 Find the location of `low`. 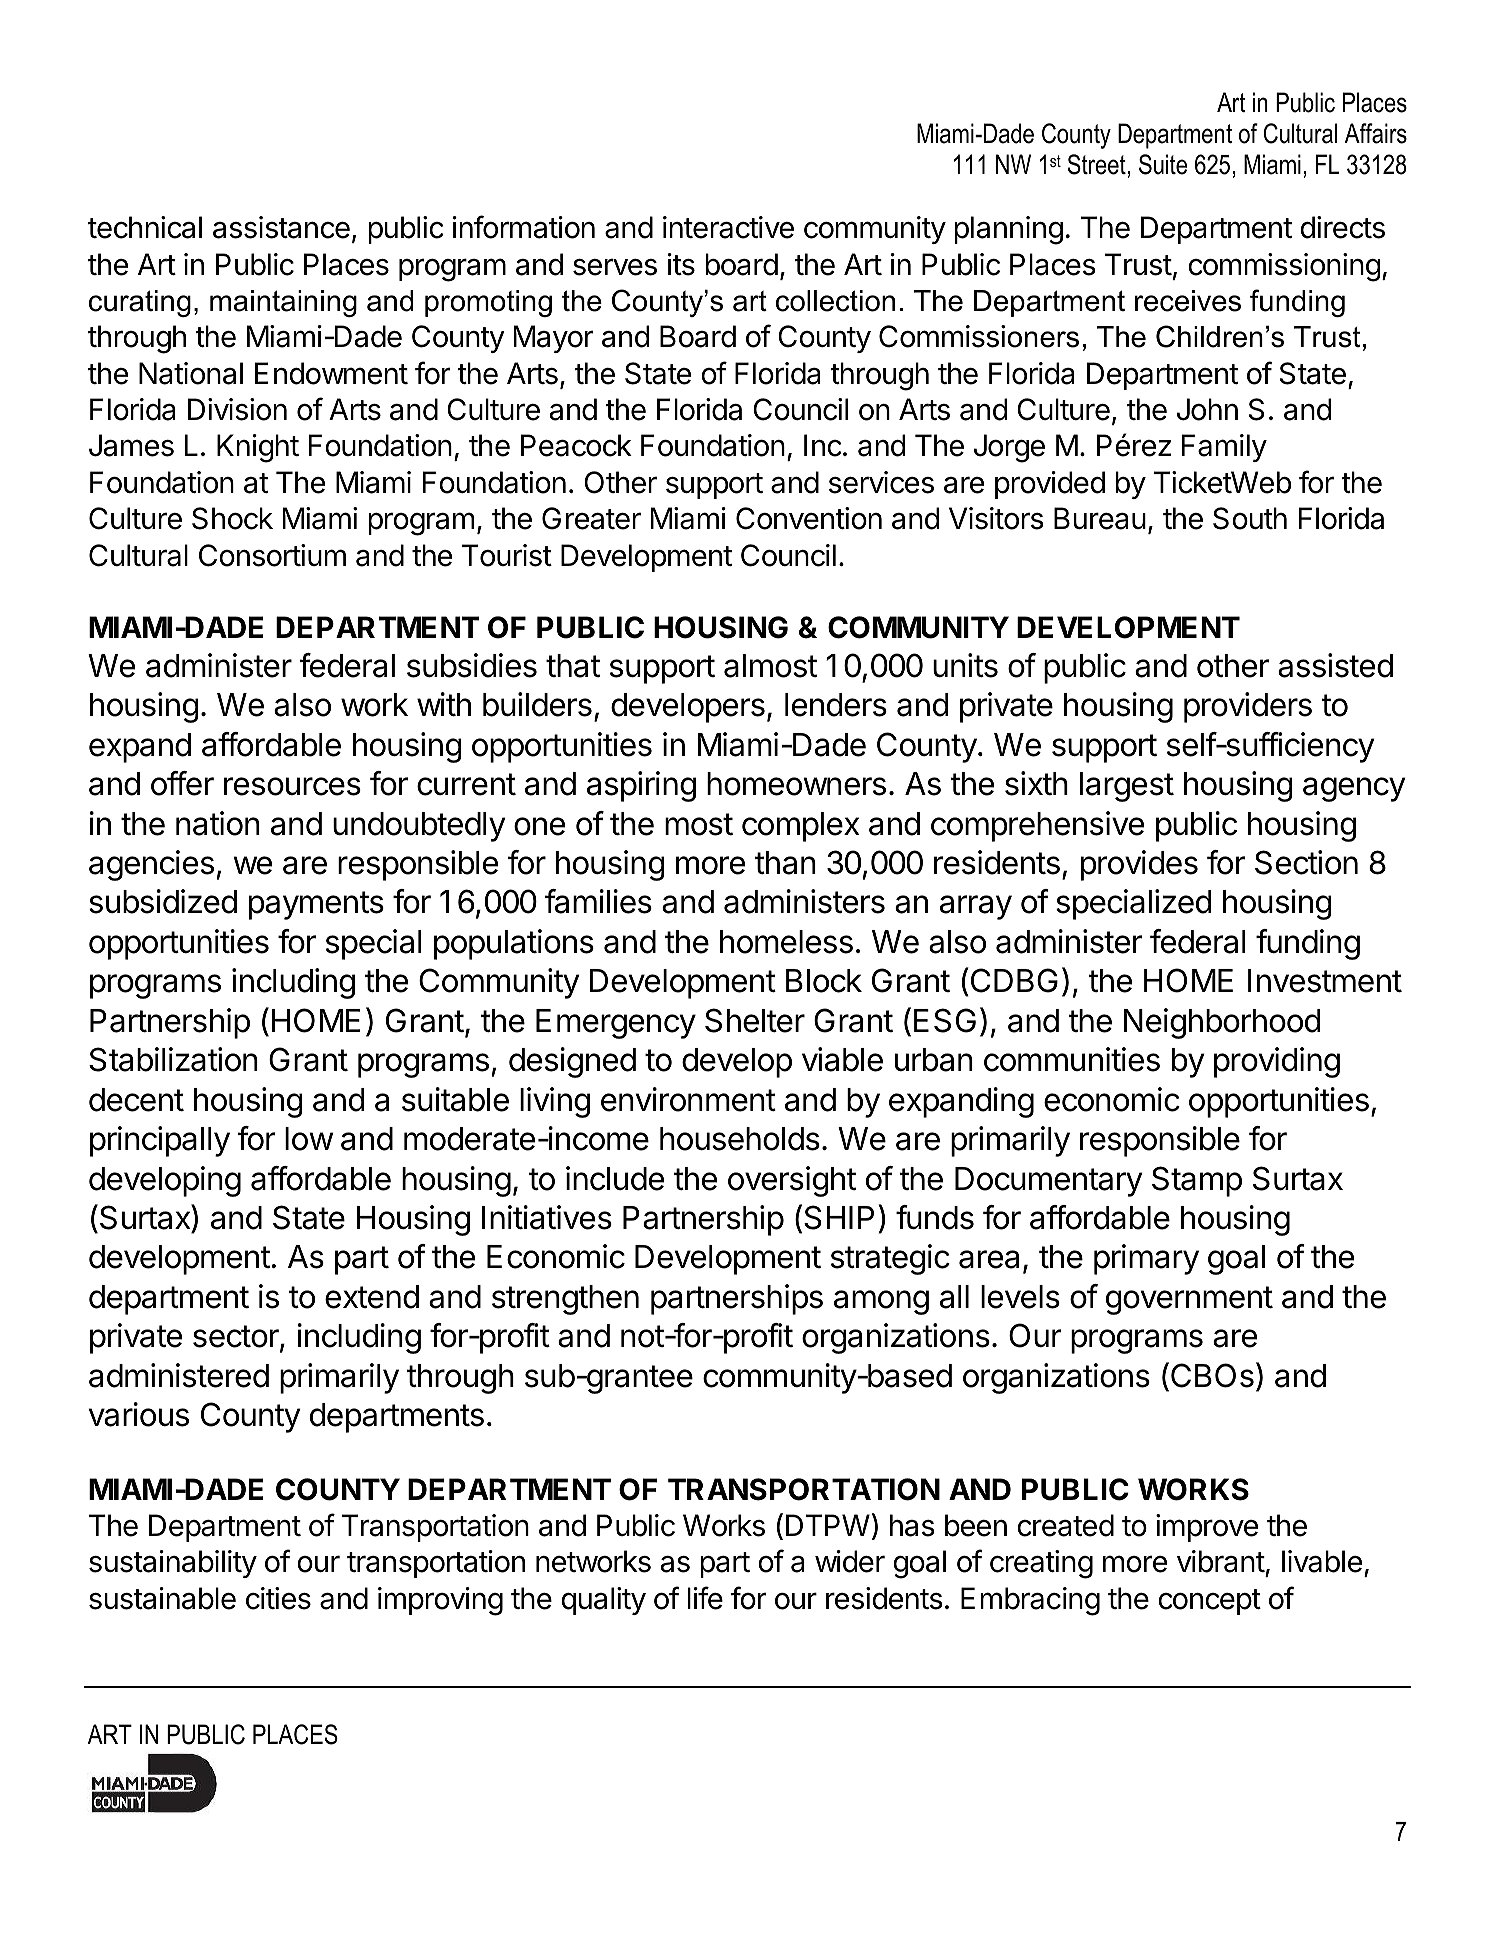

low is located at coordinates (309, 1139).
